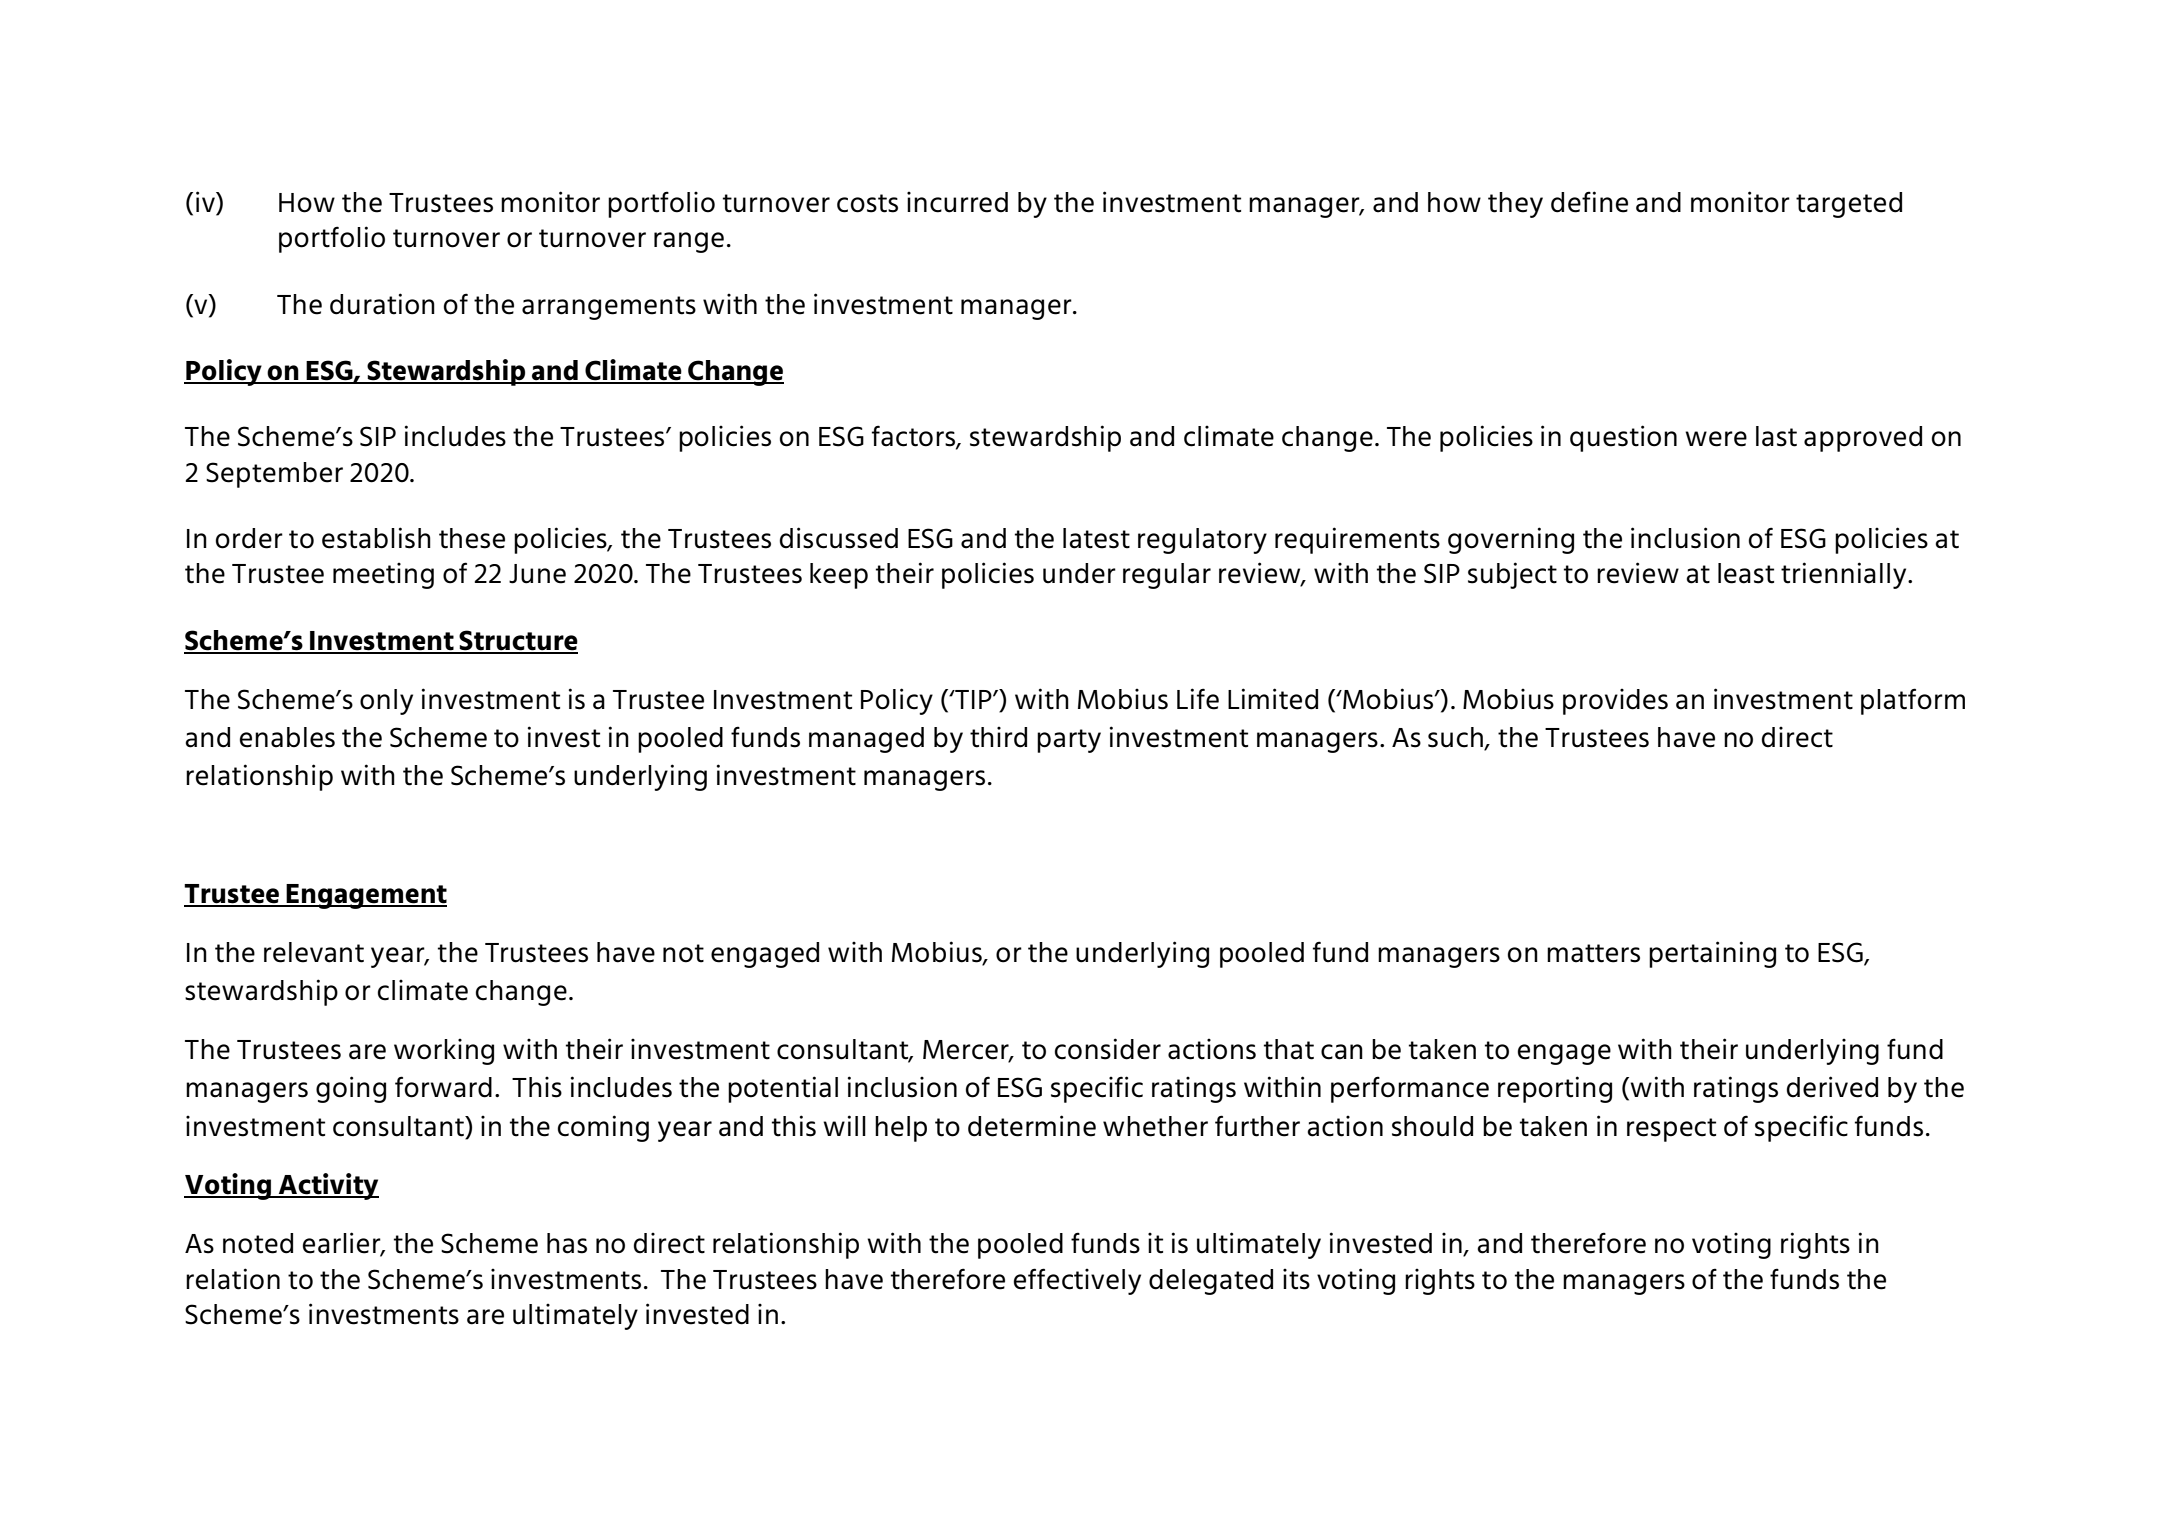 This page has height=1525, width=2157. Describe the element at coordinates (957, 202) in the page. I see `incurred` at that location.
